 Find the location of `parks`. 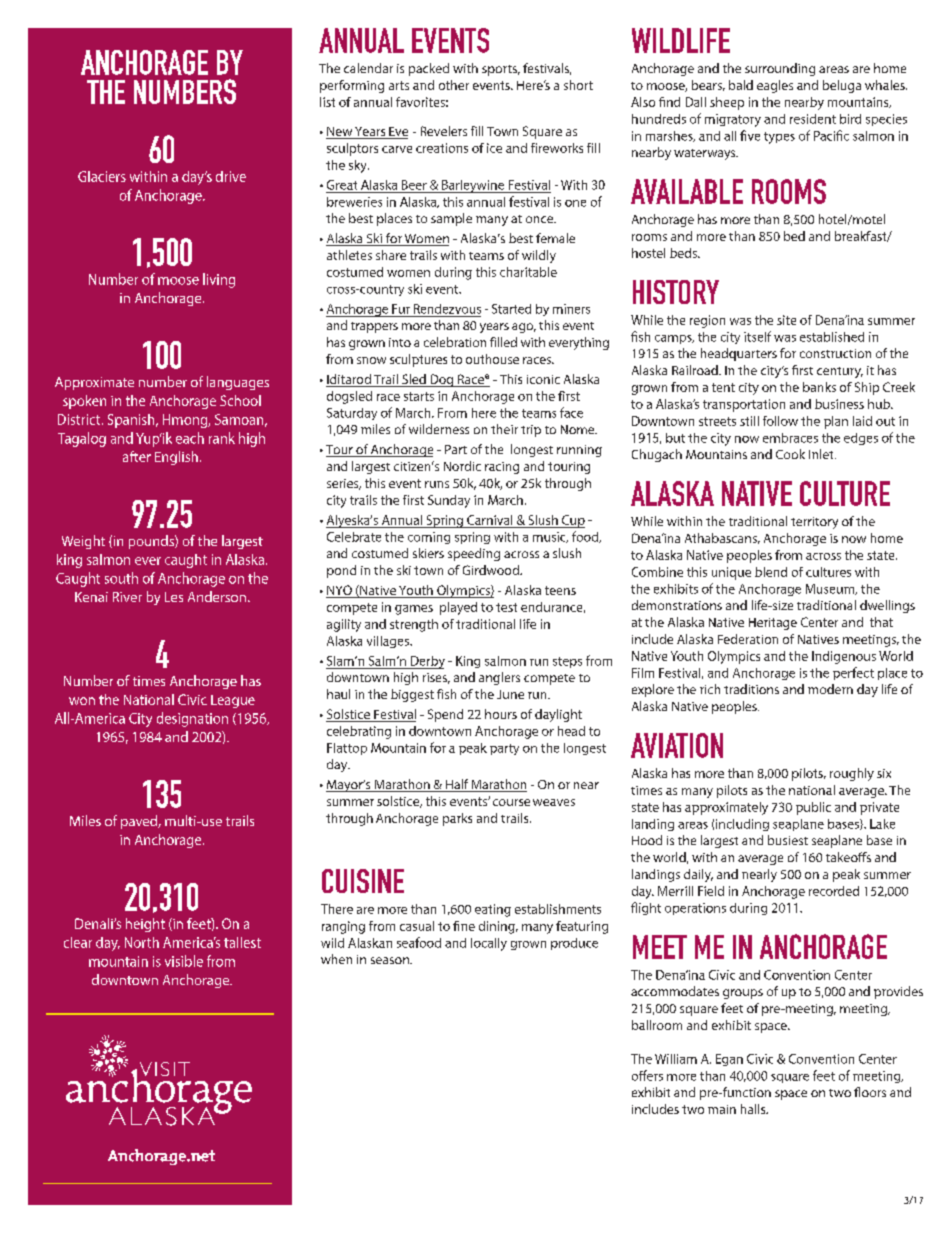

parks is located at coordinates (457, 819).
